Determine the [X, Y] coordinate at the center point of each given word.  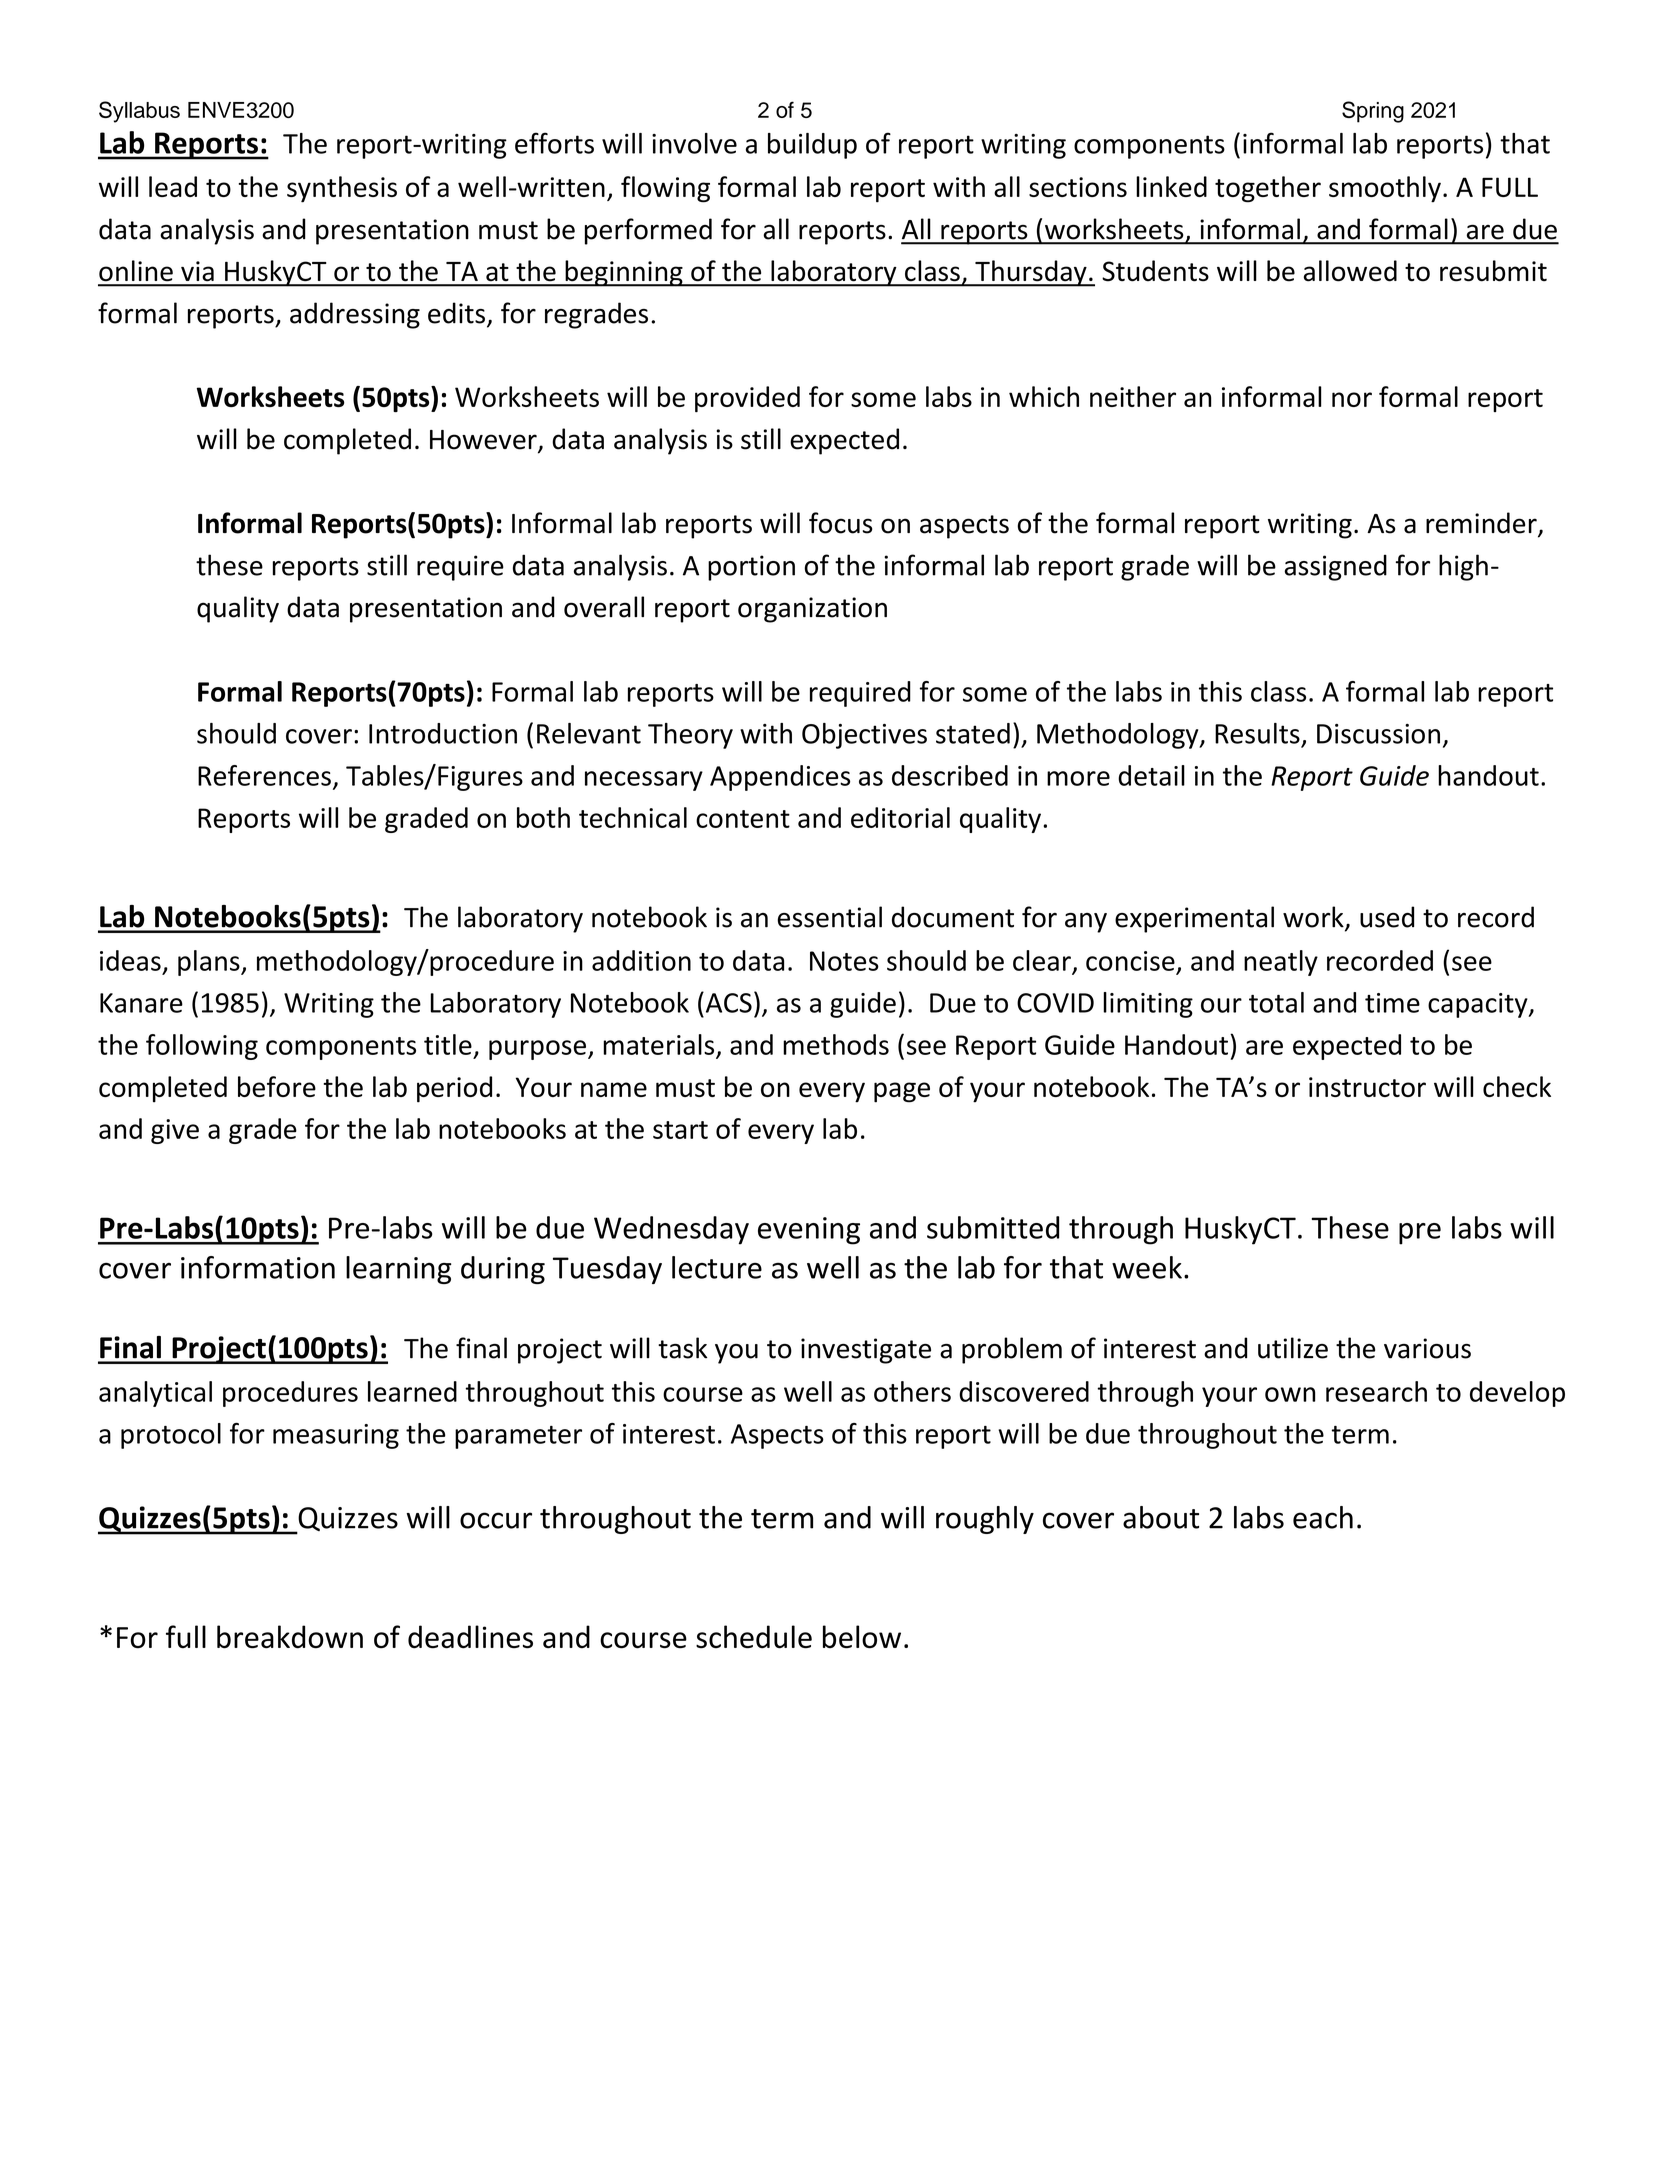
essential [829, 917]
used [1387, 917]
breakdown [290, 1637]
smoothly [1385, 189]
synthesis [342, 189]
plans [210, 963]
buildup [812, 146]
